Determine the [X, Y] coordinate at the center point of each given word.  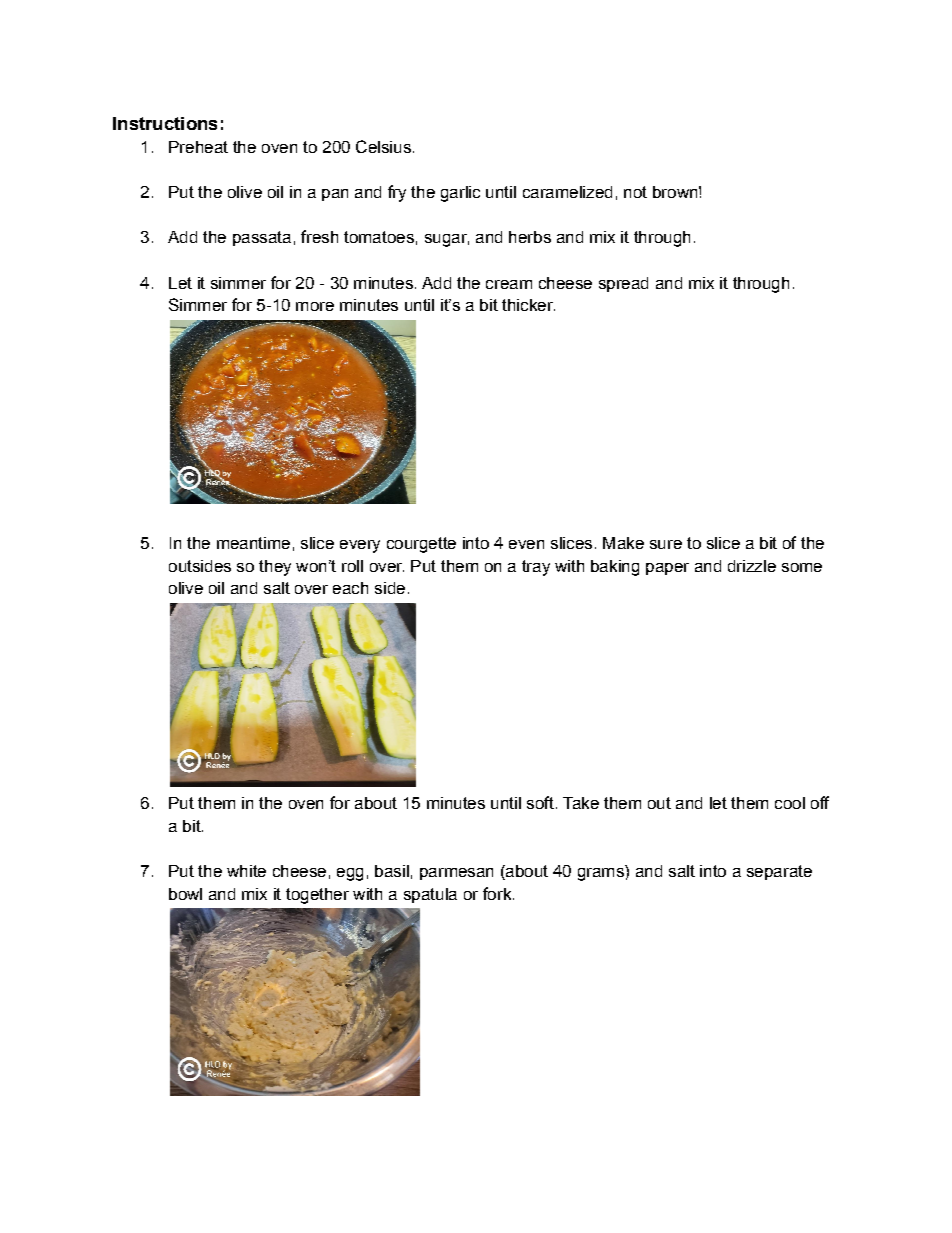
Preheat [198, 147]
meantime [253, 543]
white [246, 871]
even [526, 544]
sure [666, 544]
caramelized [567, 192]
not [635, 192]
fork [498, 893]
